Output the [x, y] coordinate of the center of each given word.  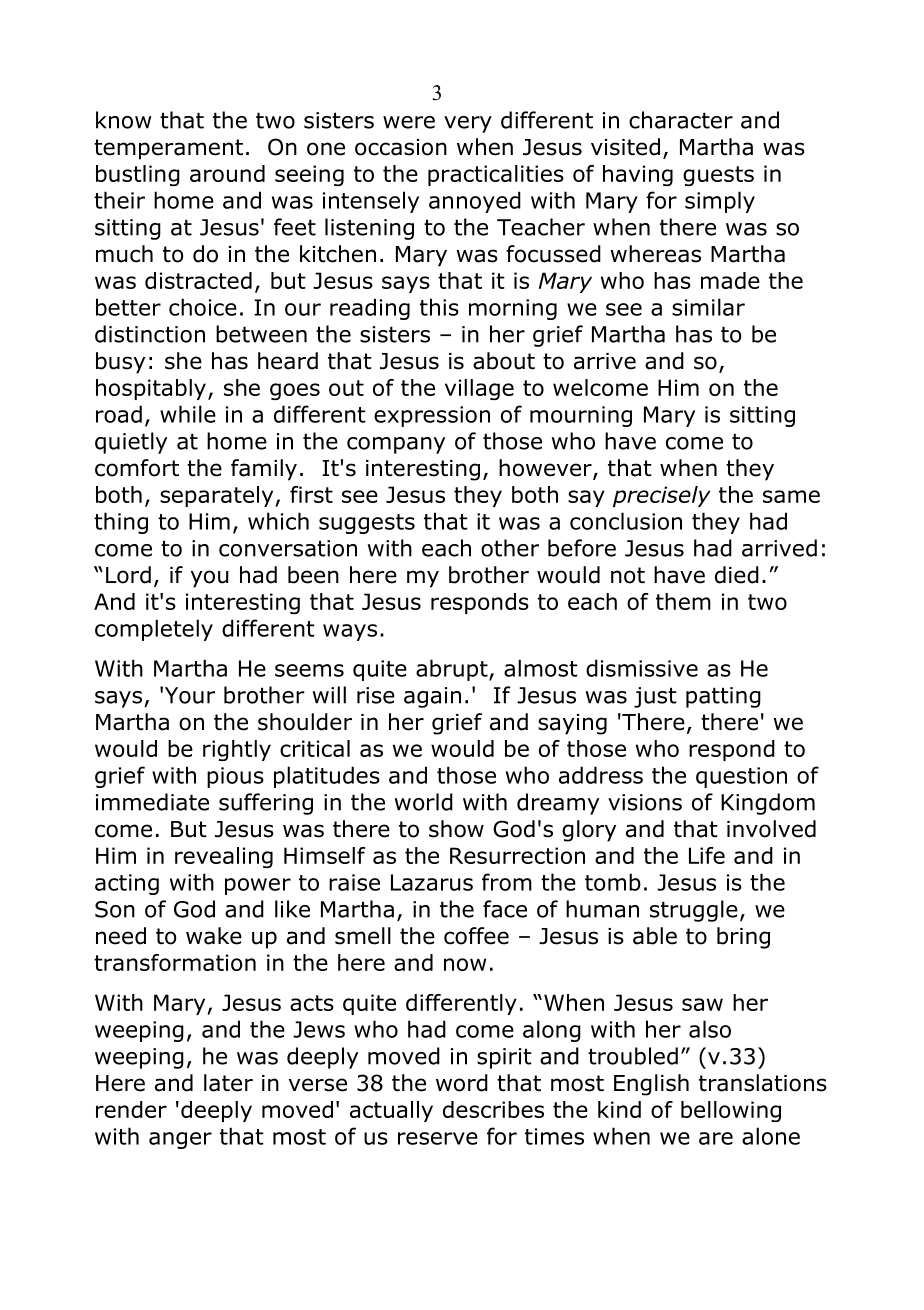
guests [718, 176]
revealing [224, 857]
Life [707, 855]
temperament [168, 149]
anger [180, 1140]
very [468, 124]
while [188, 414]
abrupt [453, 670]
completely [154, 630]
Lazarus [432, 882]
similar [708, 307]
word [462, 1083]
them [683, 601]
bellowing [731, 1111]
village [479, 389]
